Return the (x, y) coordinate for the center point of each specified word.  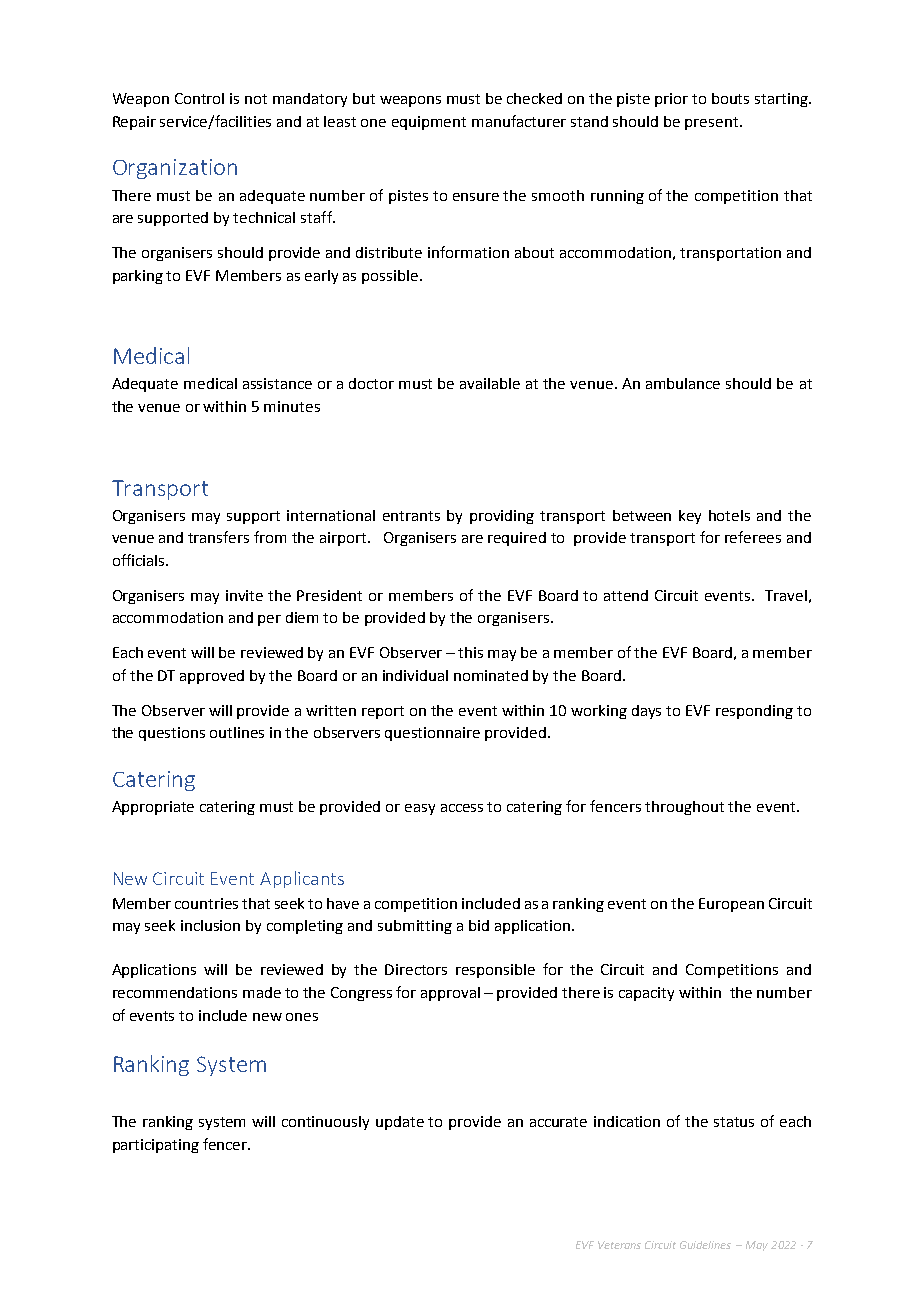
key (690, 517)
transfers (218, 537)
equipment (429, 123)
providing (502, 517)
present (711, 123)
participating (156, 1146)
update (400, 1123)
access (462, 808)
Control (199, 98)
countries (206, 903)
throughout (684, 808)
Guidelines (705, 1245)
